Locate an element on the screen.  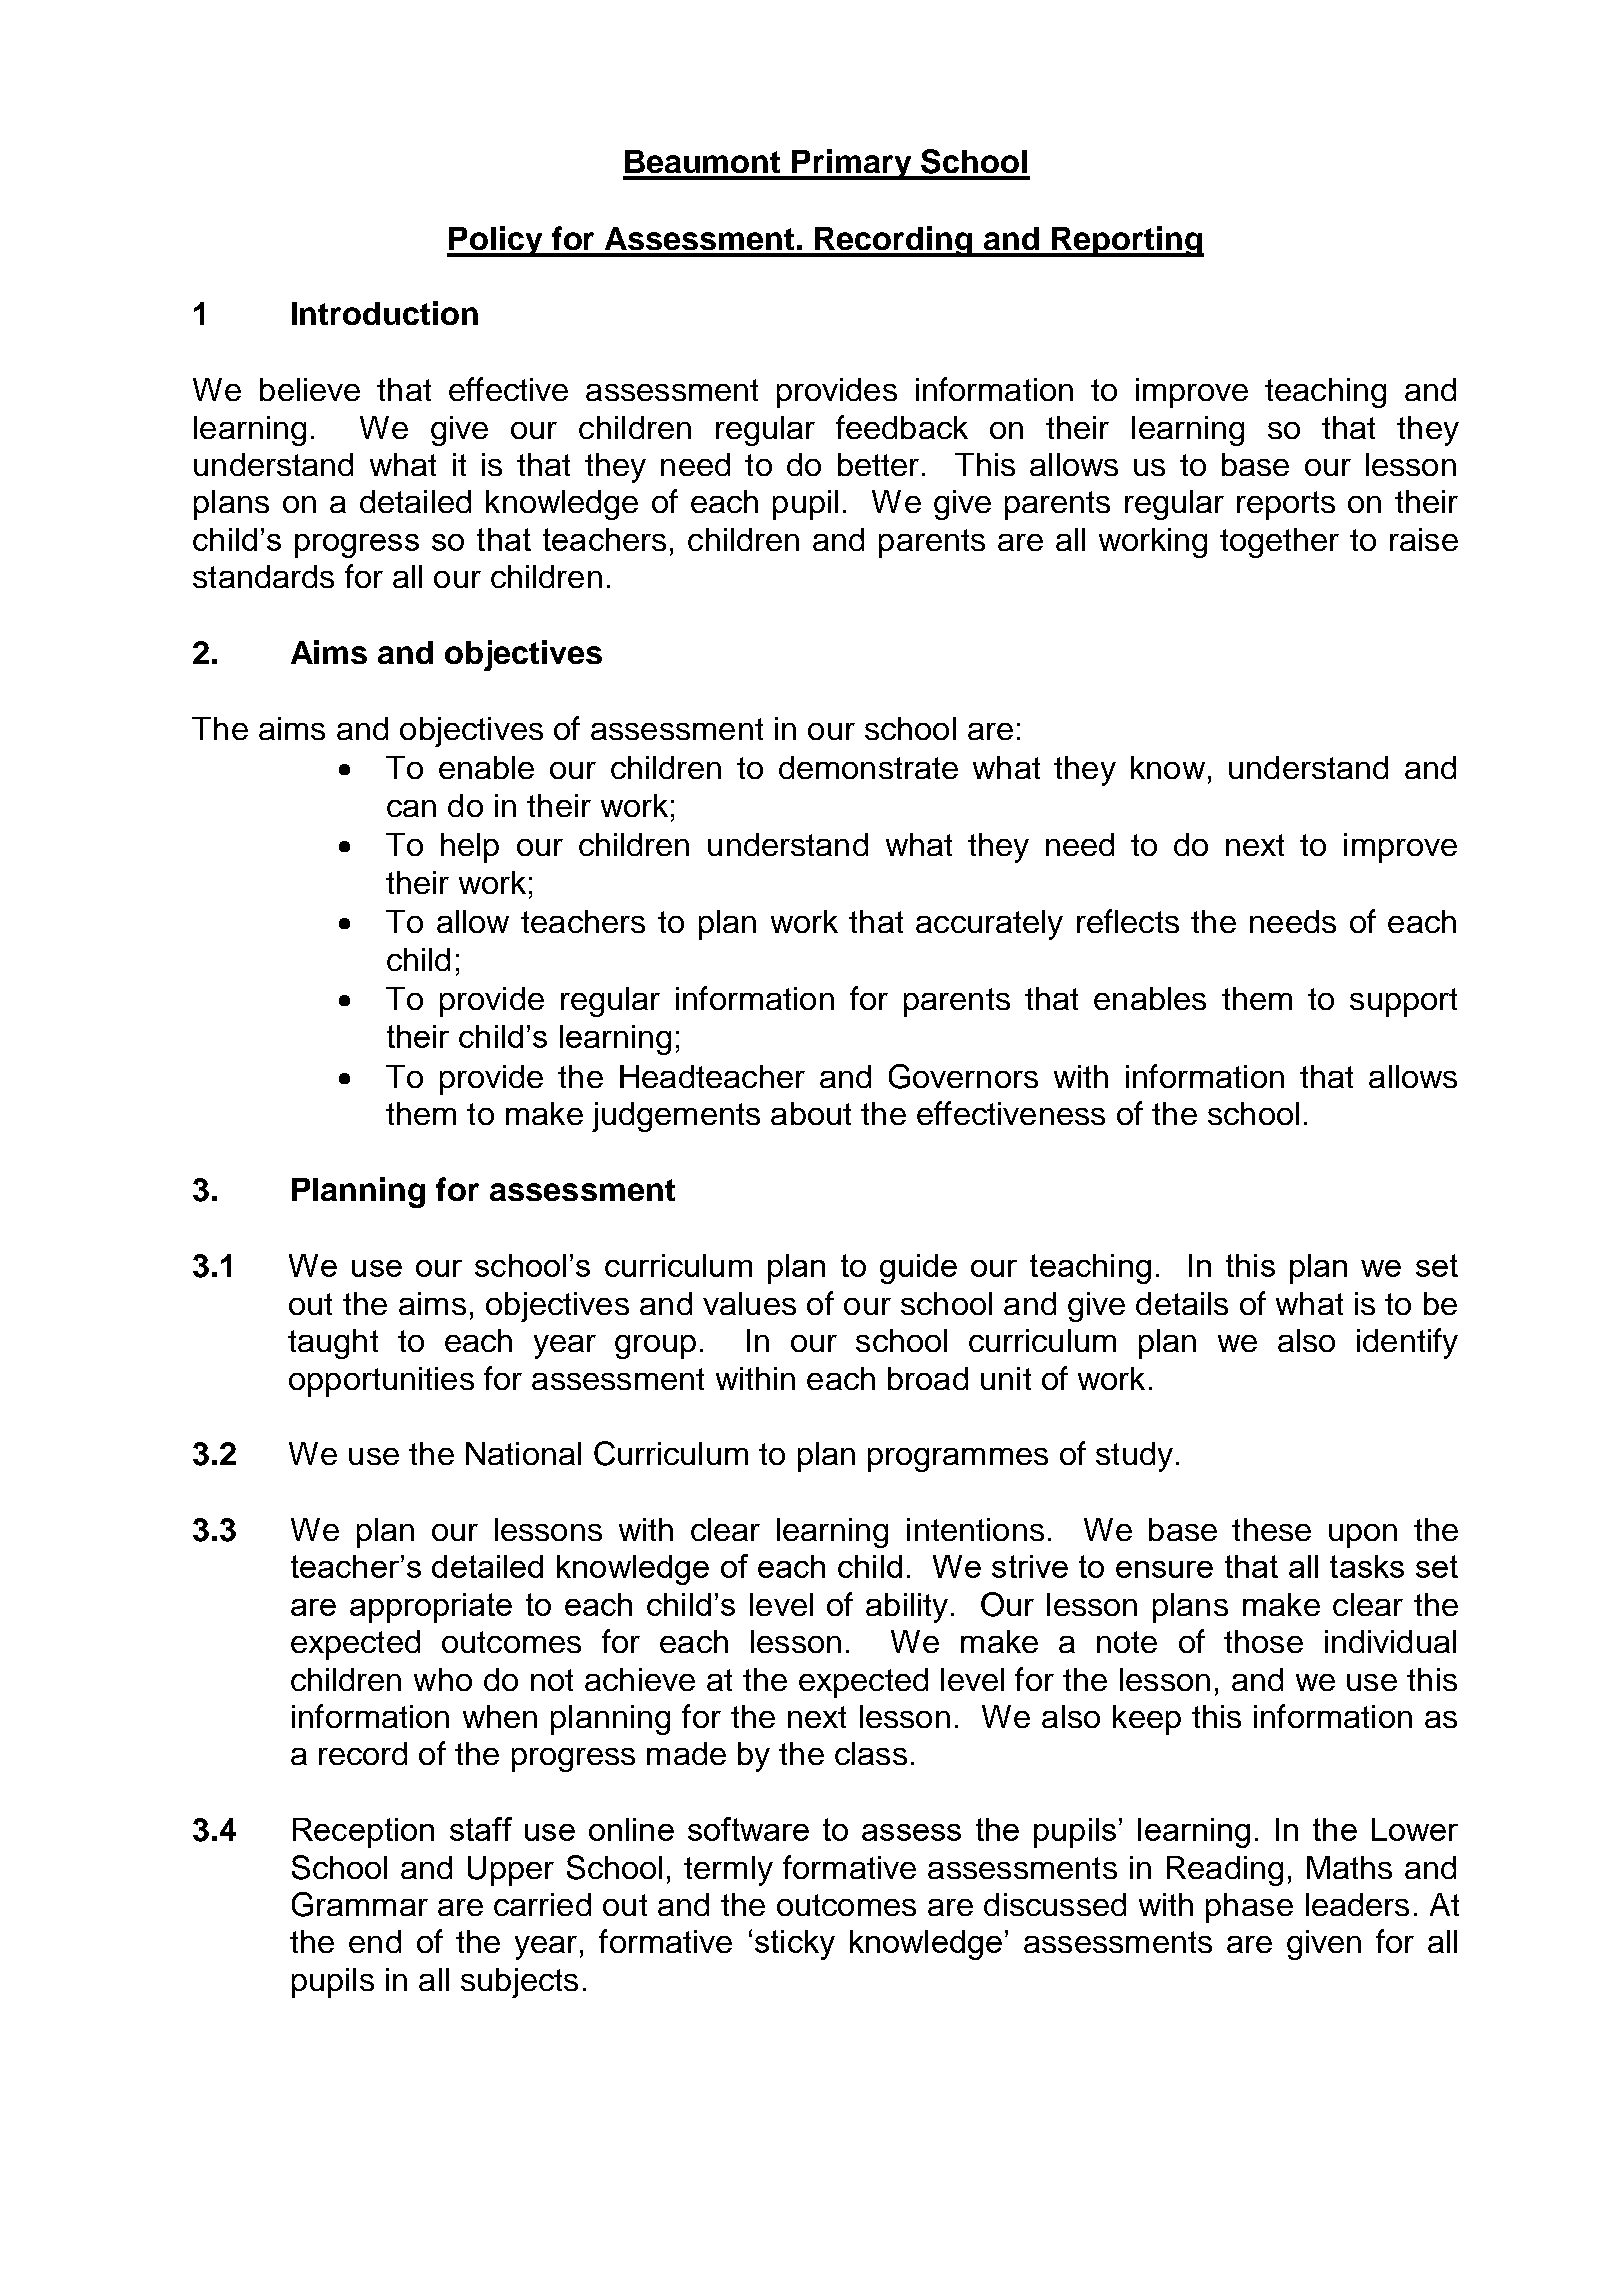
Reporting is located at coordinates (1127, 241).
